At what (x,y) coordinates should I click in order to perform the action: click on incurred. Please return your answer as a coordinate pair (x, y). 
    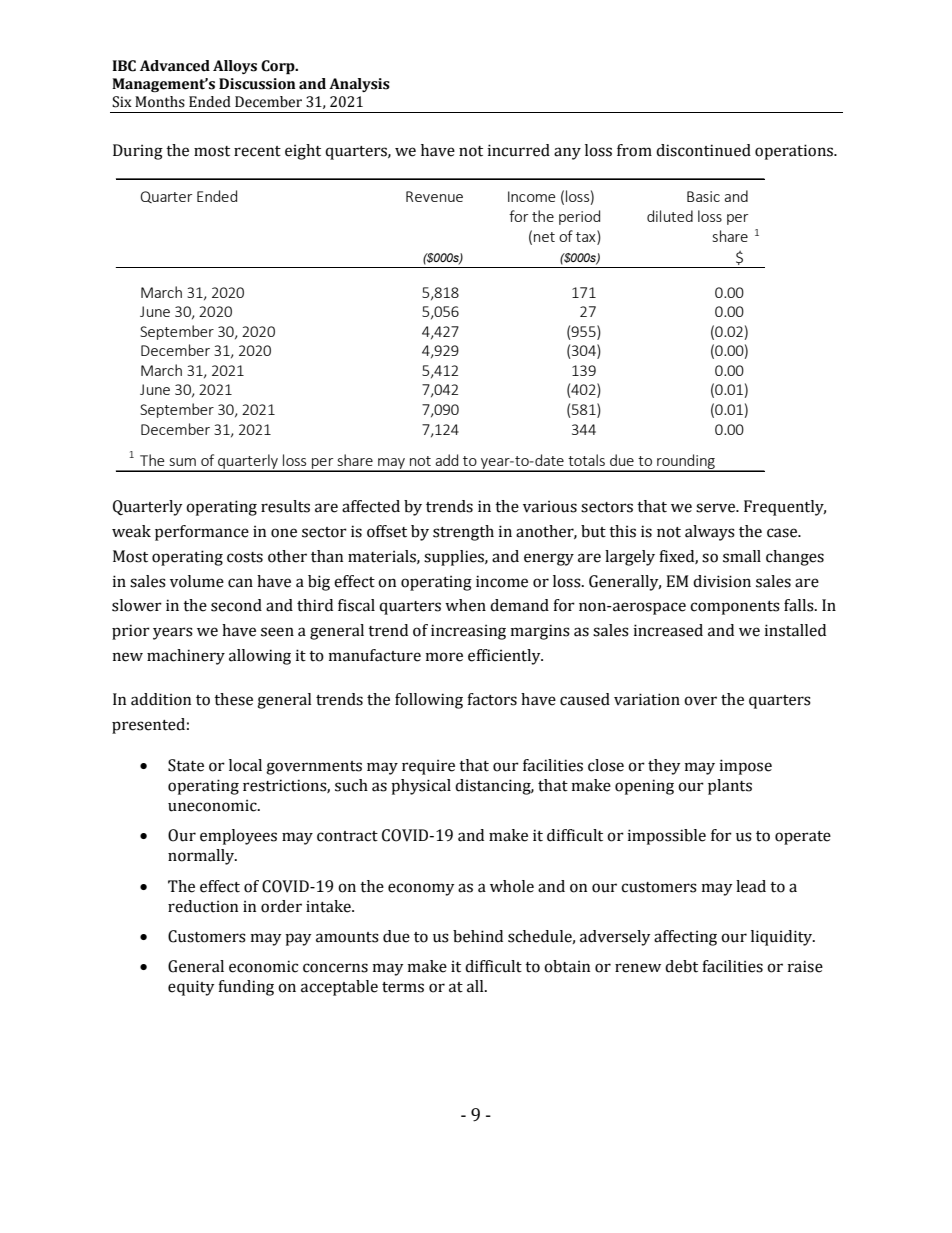
    Looking at the image, I should click on (518, 150).
